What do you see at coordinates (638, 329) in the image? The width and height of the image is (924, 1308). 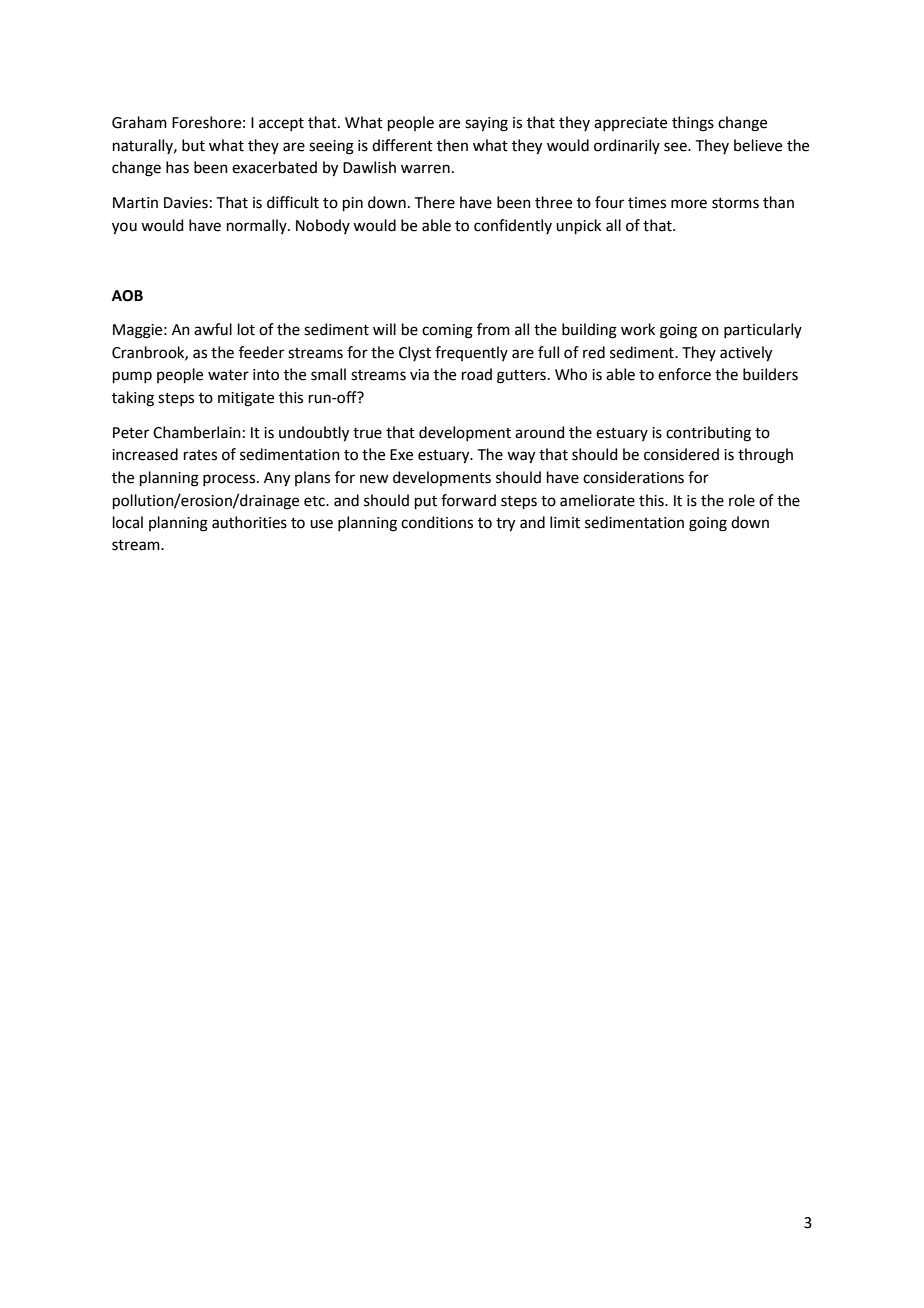 I see `work` at bounding box center [638, 329].
